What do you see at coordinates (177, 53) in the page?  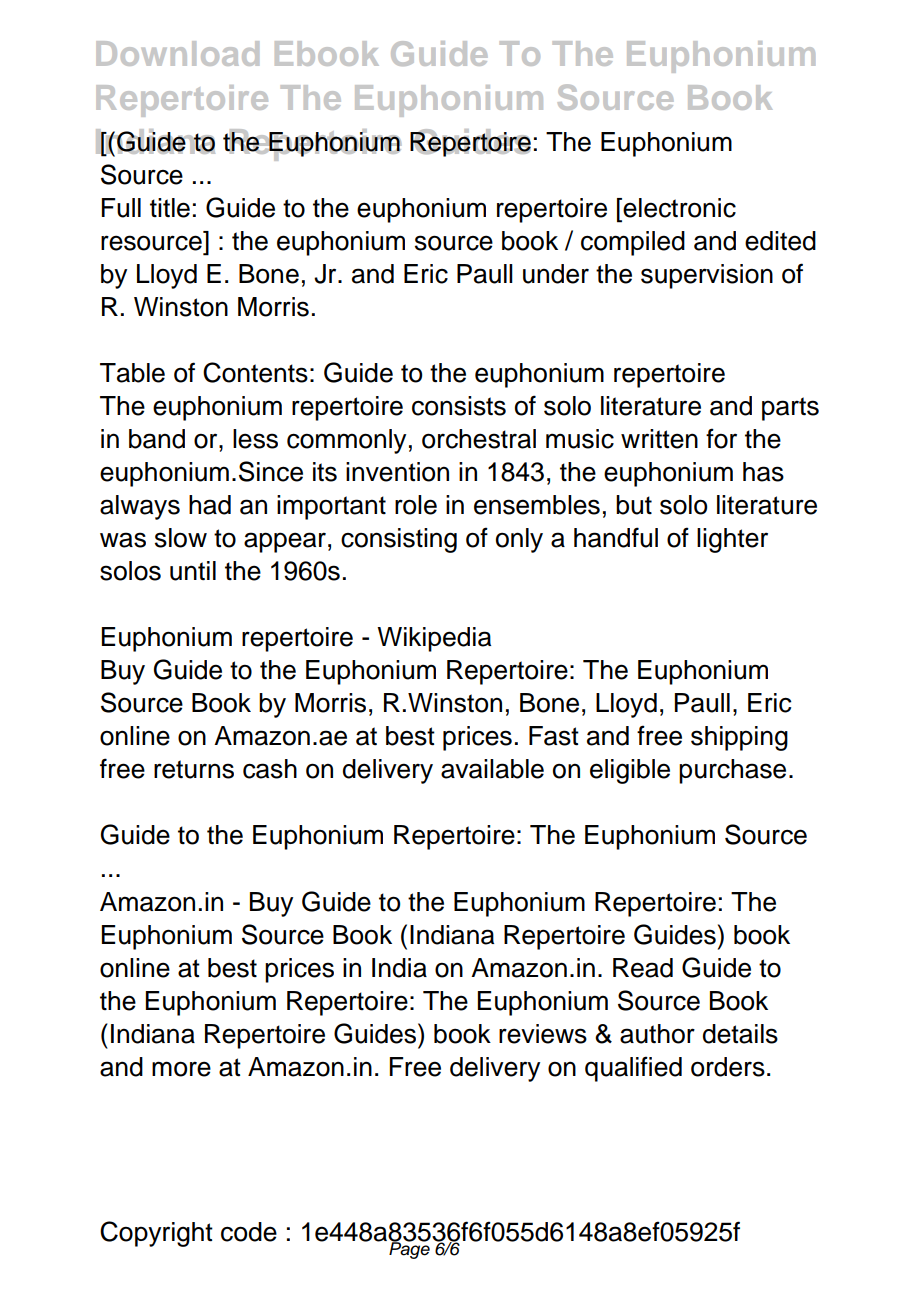 I see `Download` at bounding box center [177, 53].
